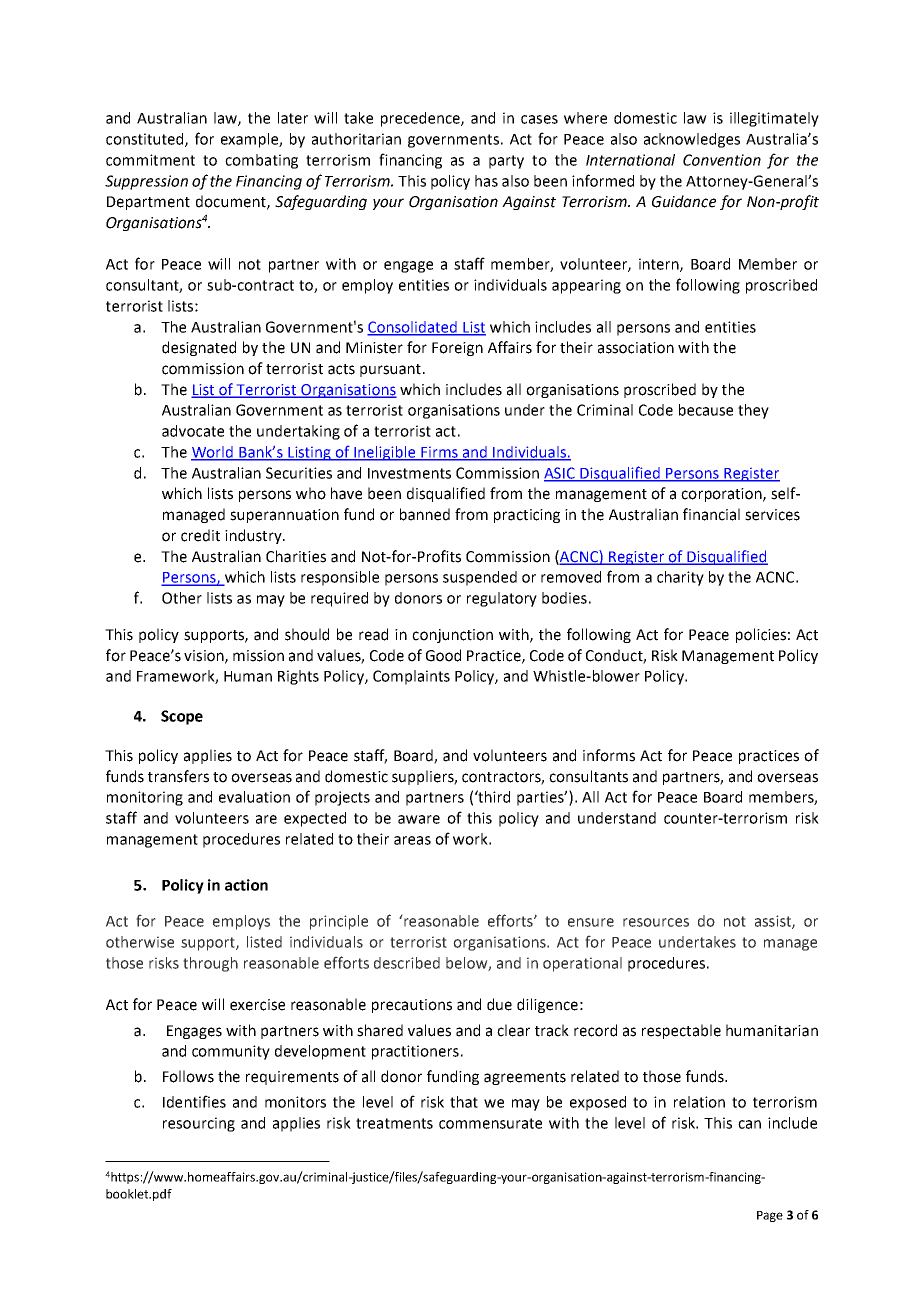 This screenshot has height=1308, width=924. What do you see at coordinates (490, 1123) in the screenshot?
I see `commensurate` at bounding box center [490, 1123].
